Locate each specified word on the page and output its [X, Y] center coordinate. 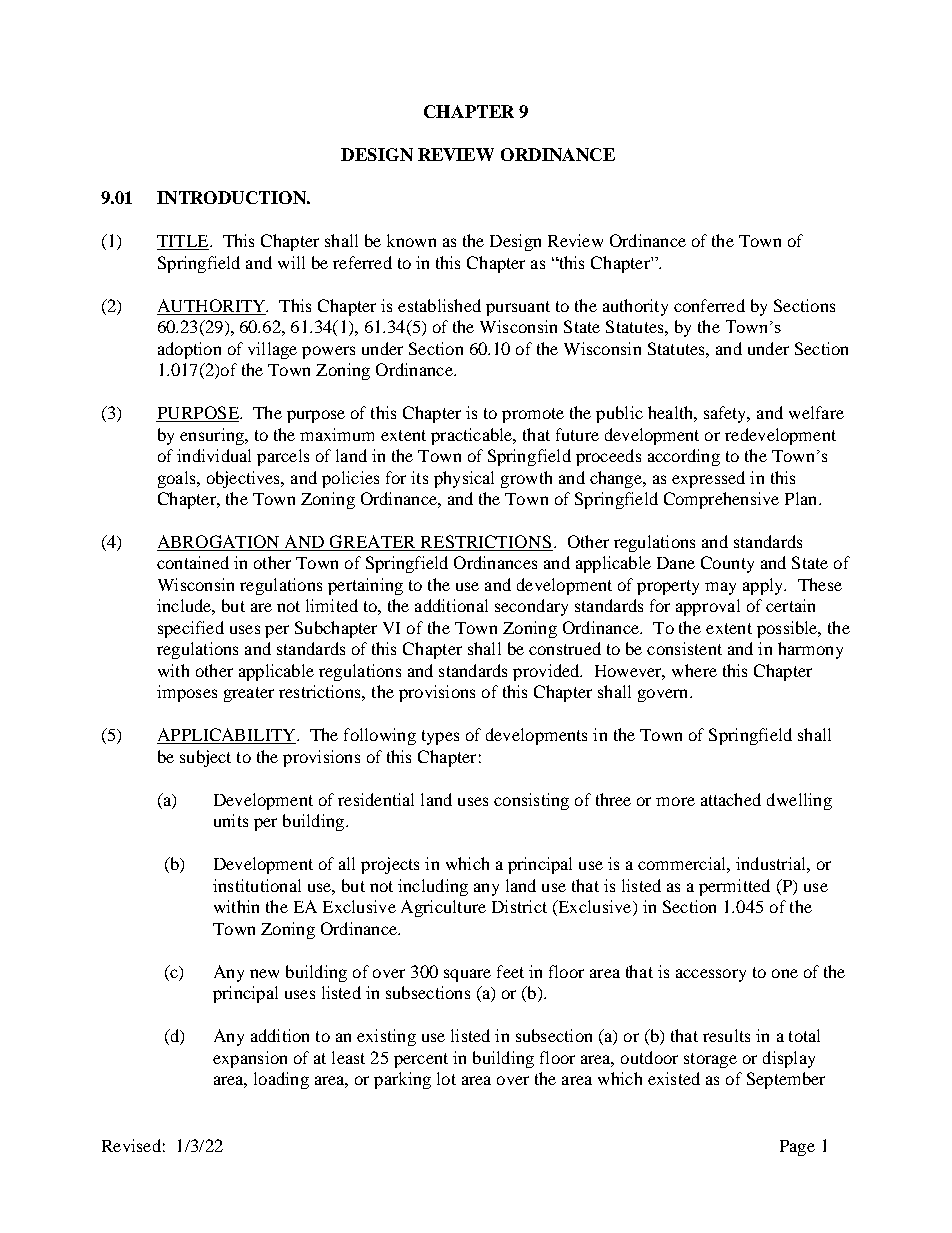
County [727, 564]
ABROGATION [219, 543]
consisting [531, 801]
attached [731, 799]
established [439, 305]
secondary [531, 607]
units [231, 820]
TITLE [184, 242]
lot [446, 1078]
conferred [709, 305]
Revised [131, 1145]
